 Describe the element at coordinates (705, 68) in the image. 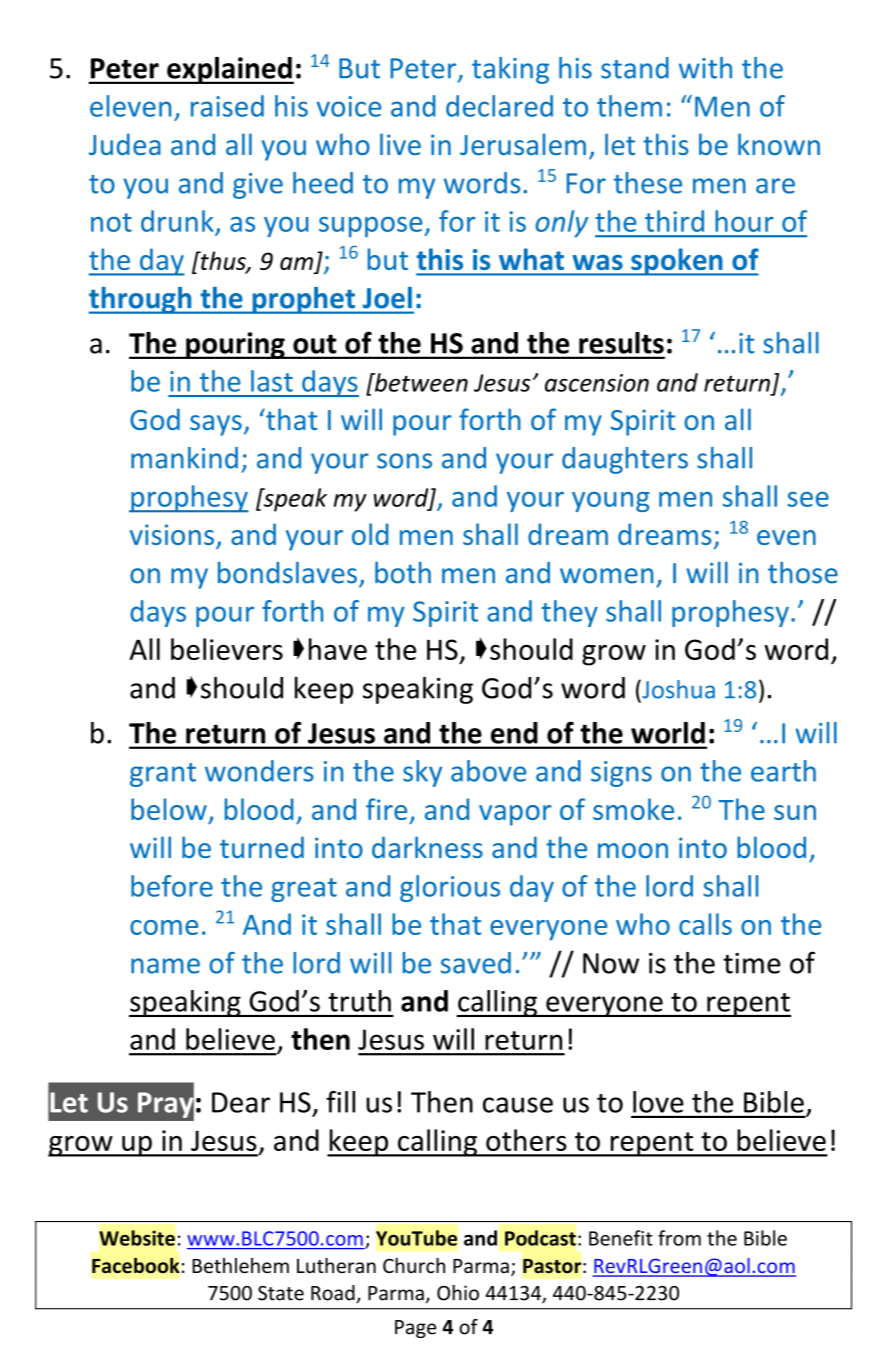

I see `with` at that location.
